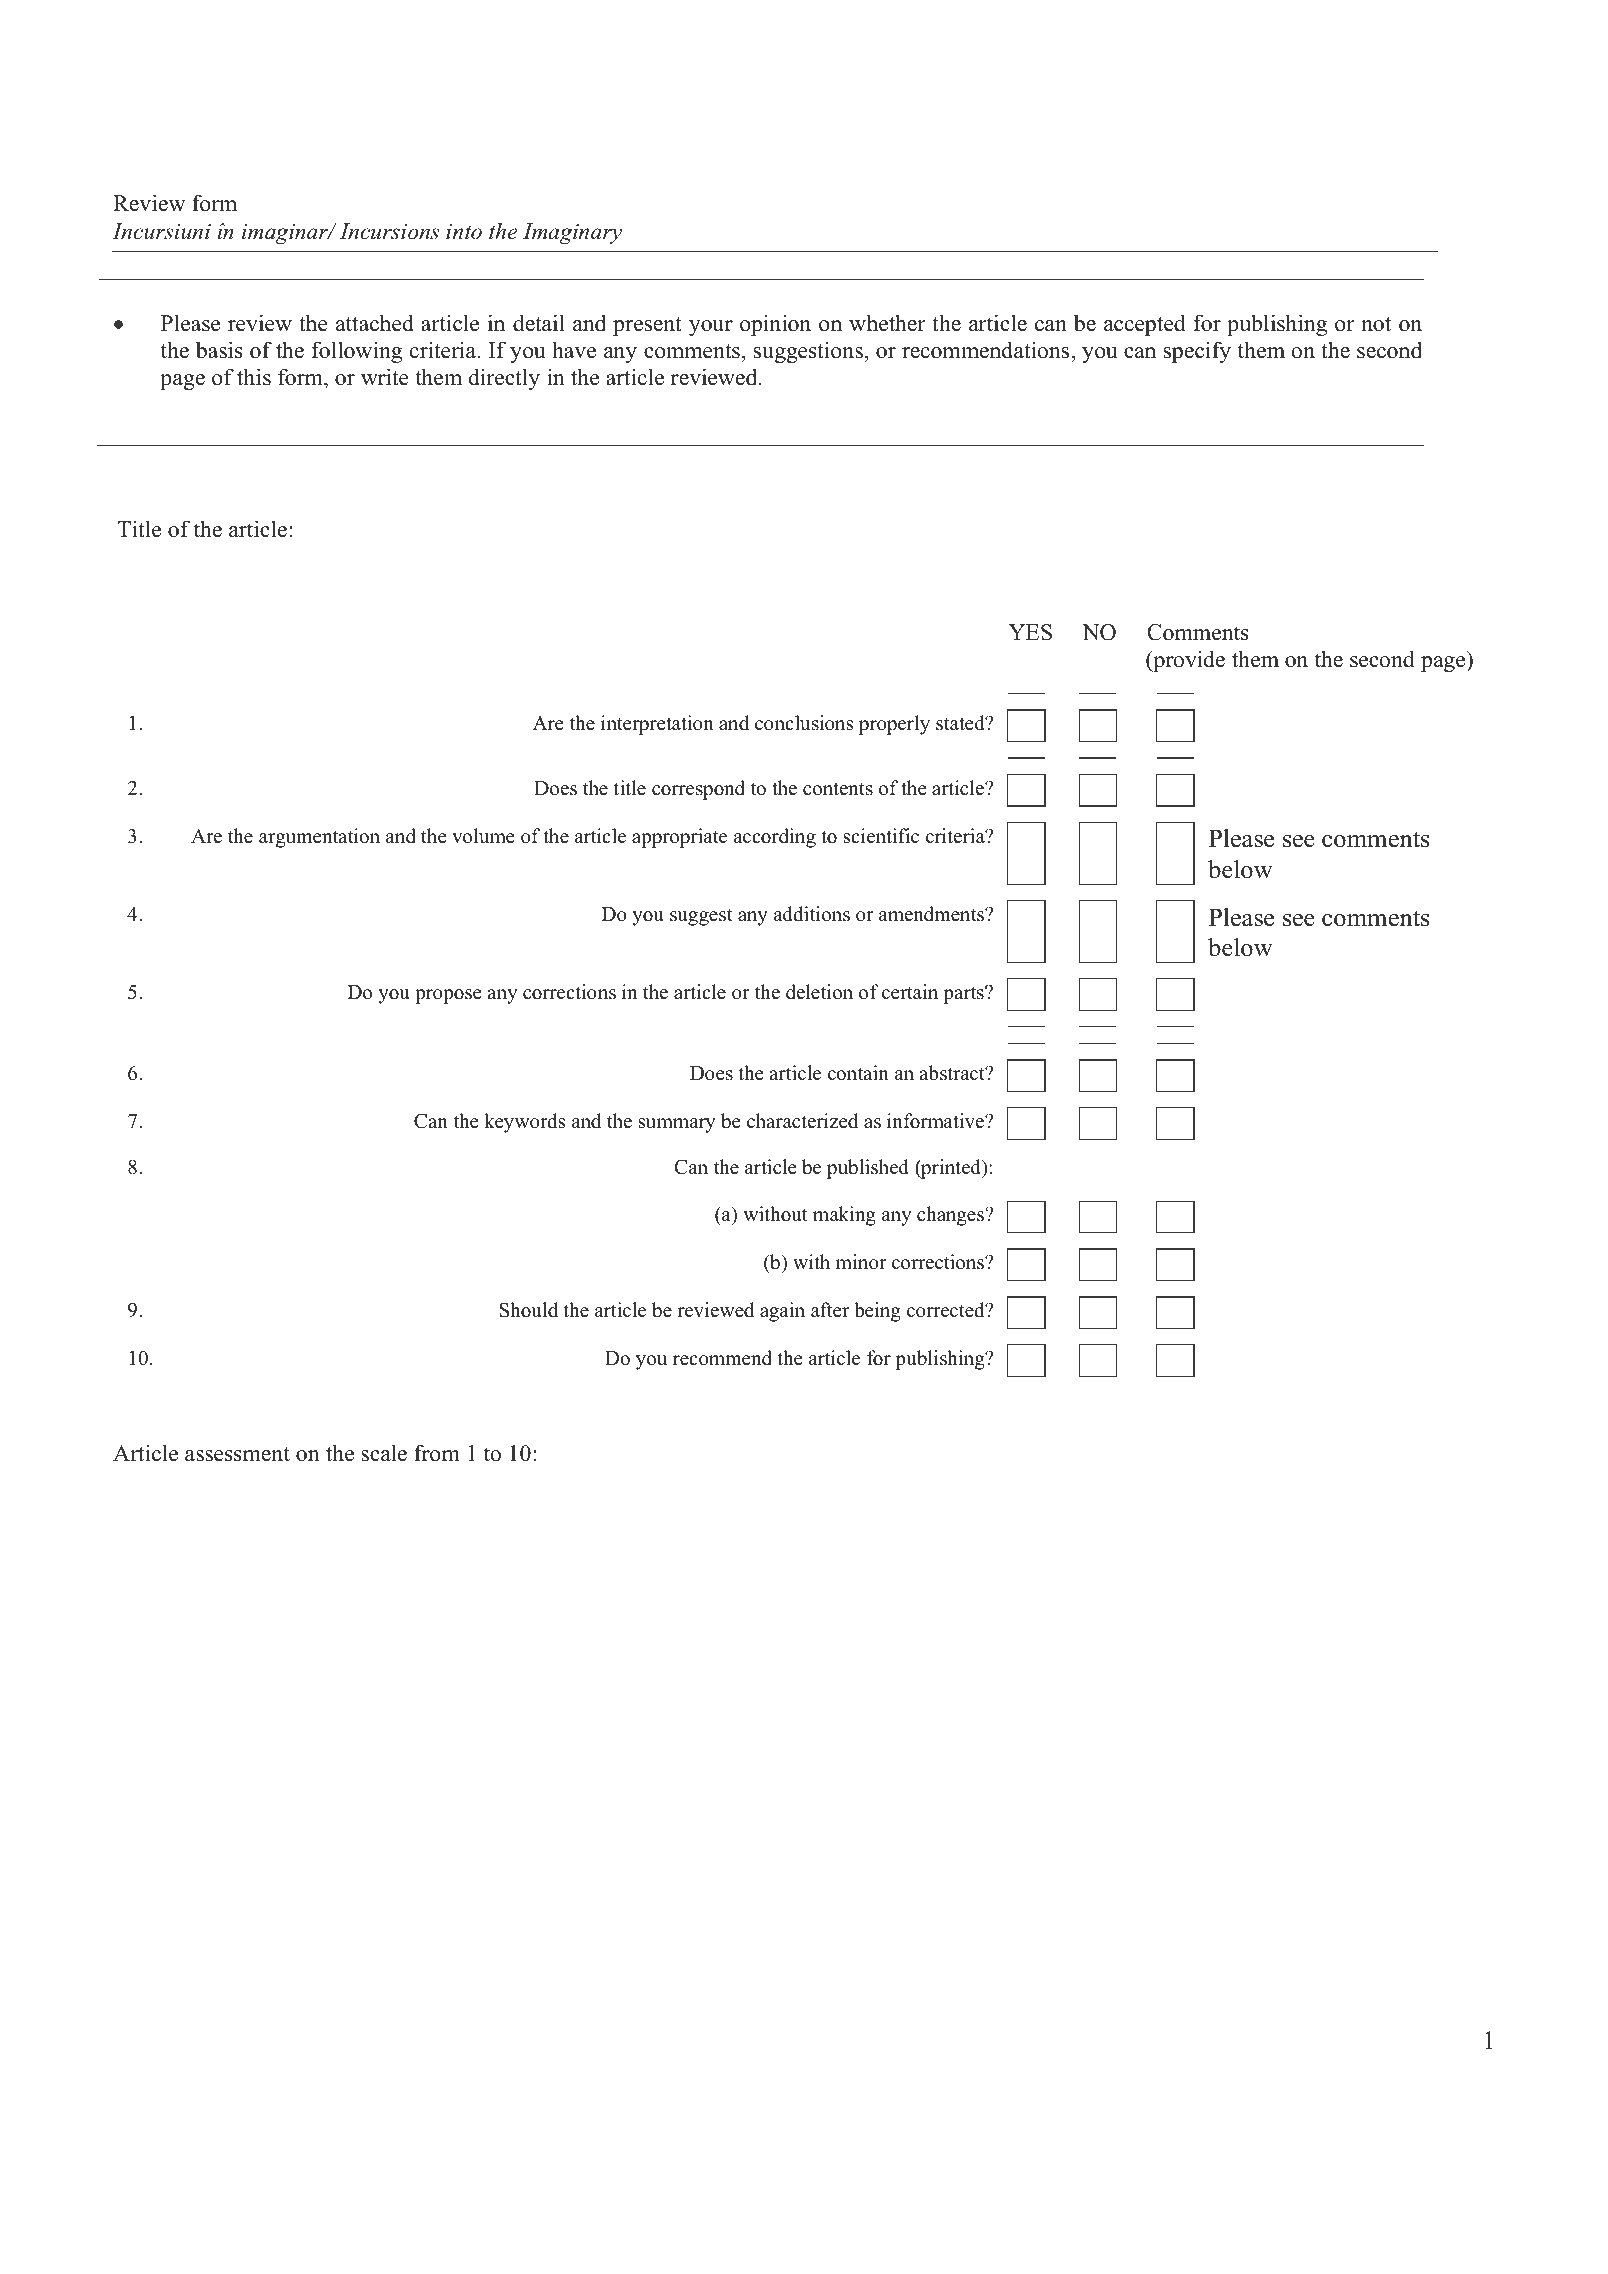  I want to click on opinion, so click(775, 325).
